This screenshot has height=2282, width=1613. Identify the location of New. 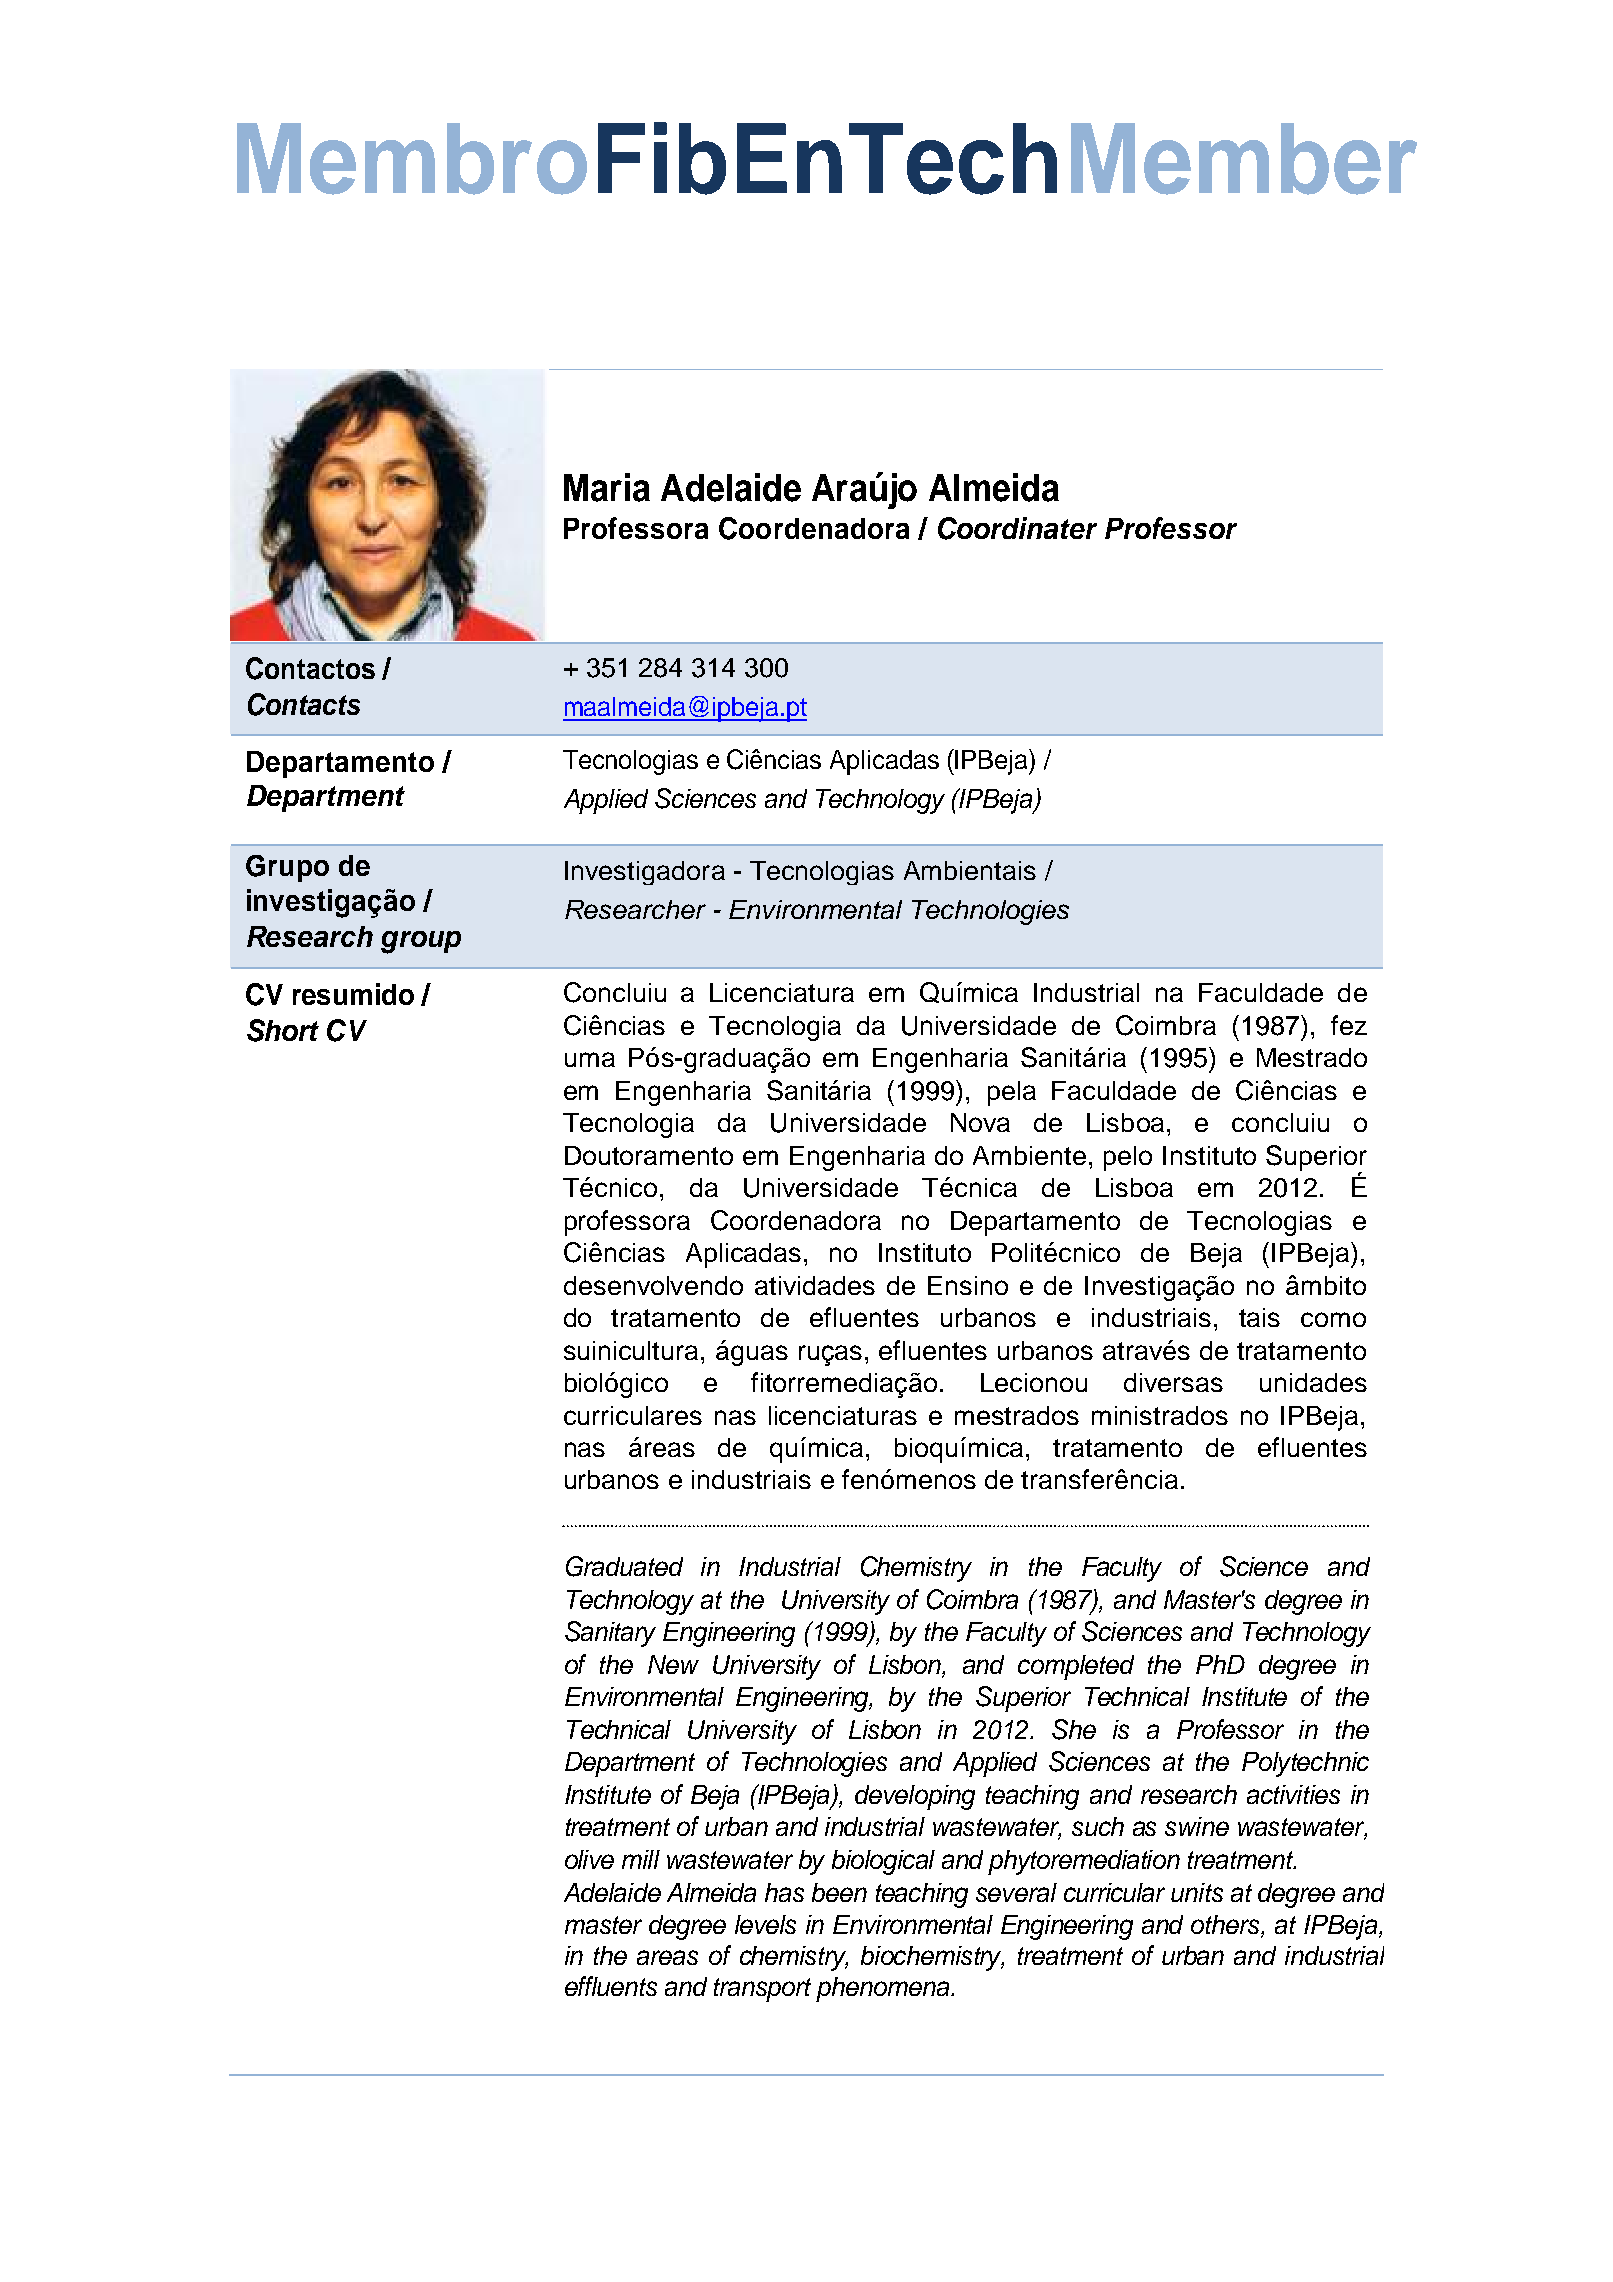
(673, 1664).
